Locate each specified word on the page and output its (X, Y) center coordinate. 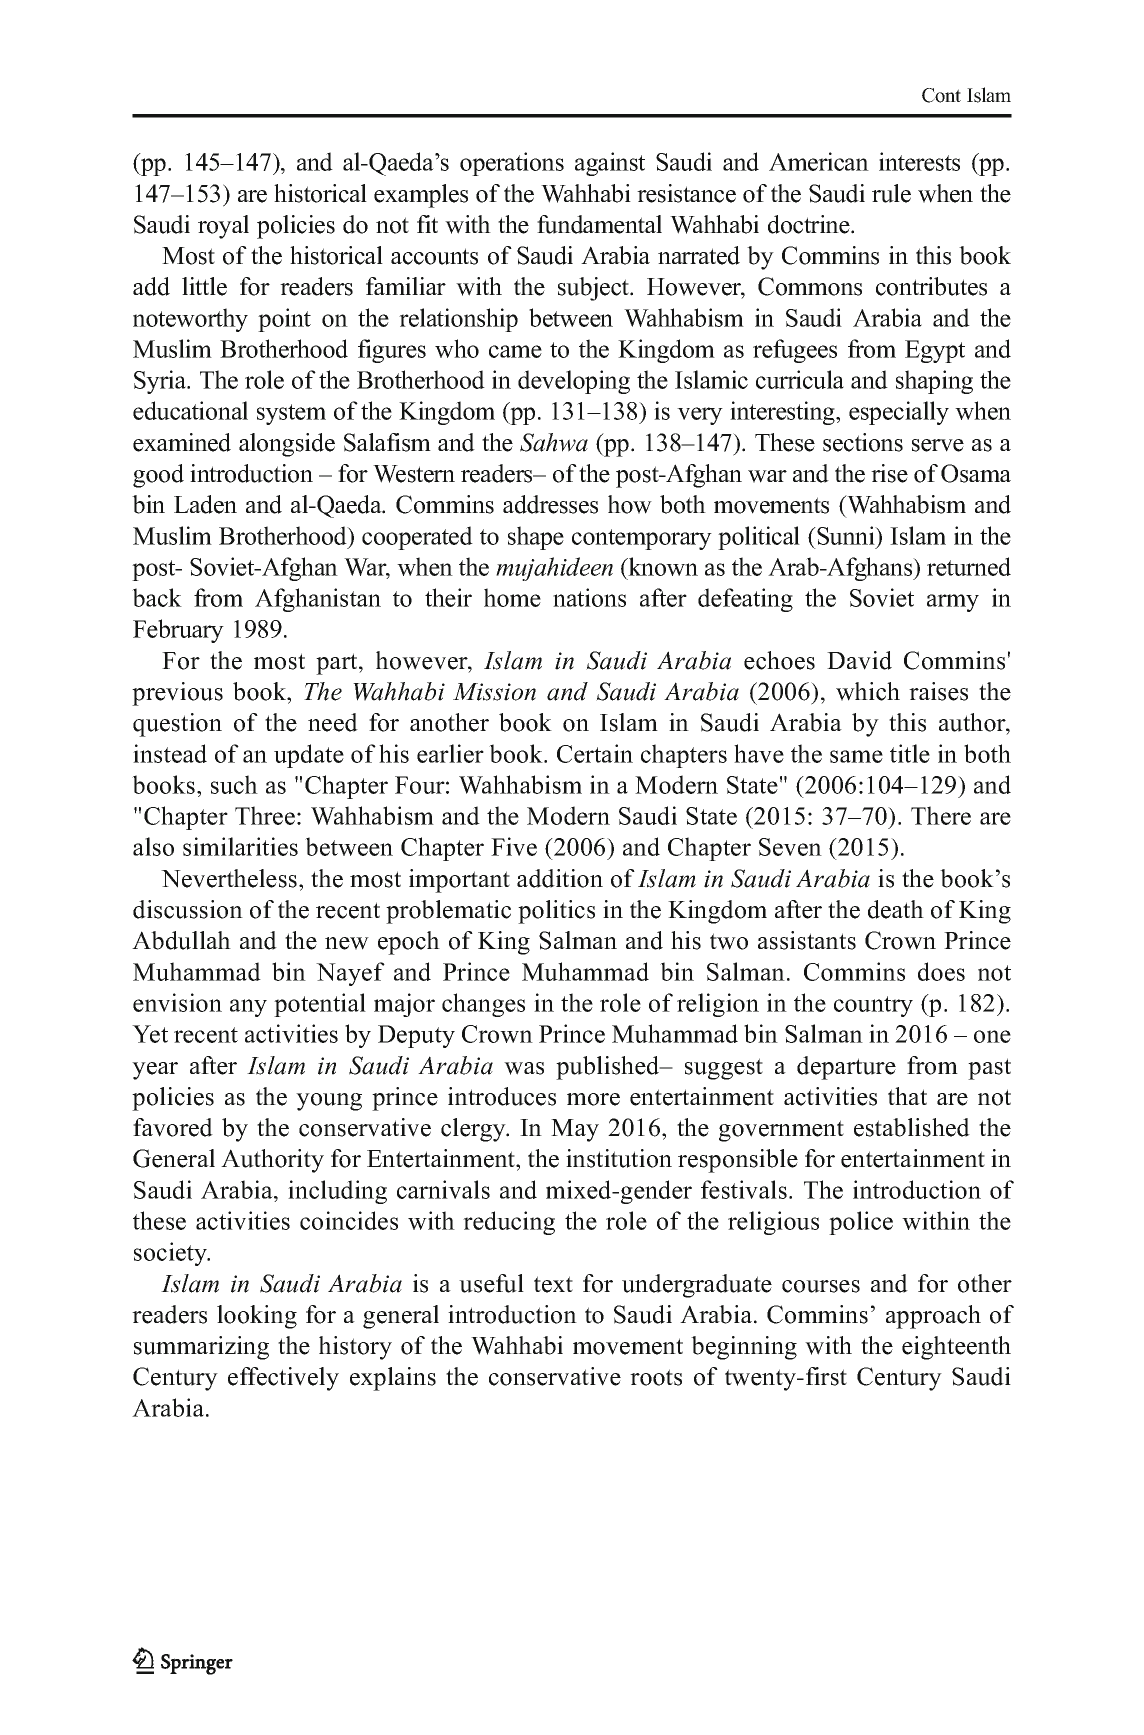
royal (223, 227)
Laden (205, 504)
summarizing (201, 1348)
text (553, 1284)
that (907, 1096)
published (609, 1068)
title (910, 753)
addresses (550, 504)
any (248, 1008)
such (234, 784)
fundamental (599, 224)
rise (889, 473)
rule (891, 193)
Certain (595, 753)
